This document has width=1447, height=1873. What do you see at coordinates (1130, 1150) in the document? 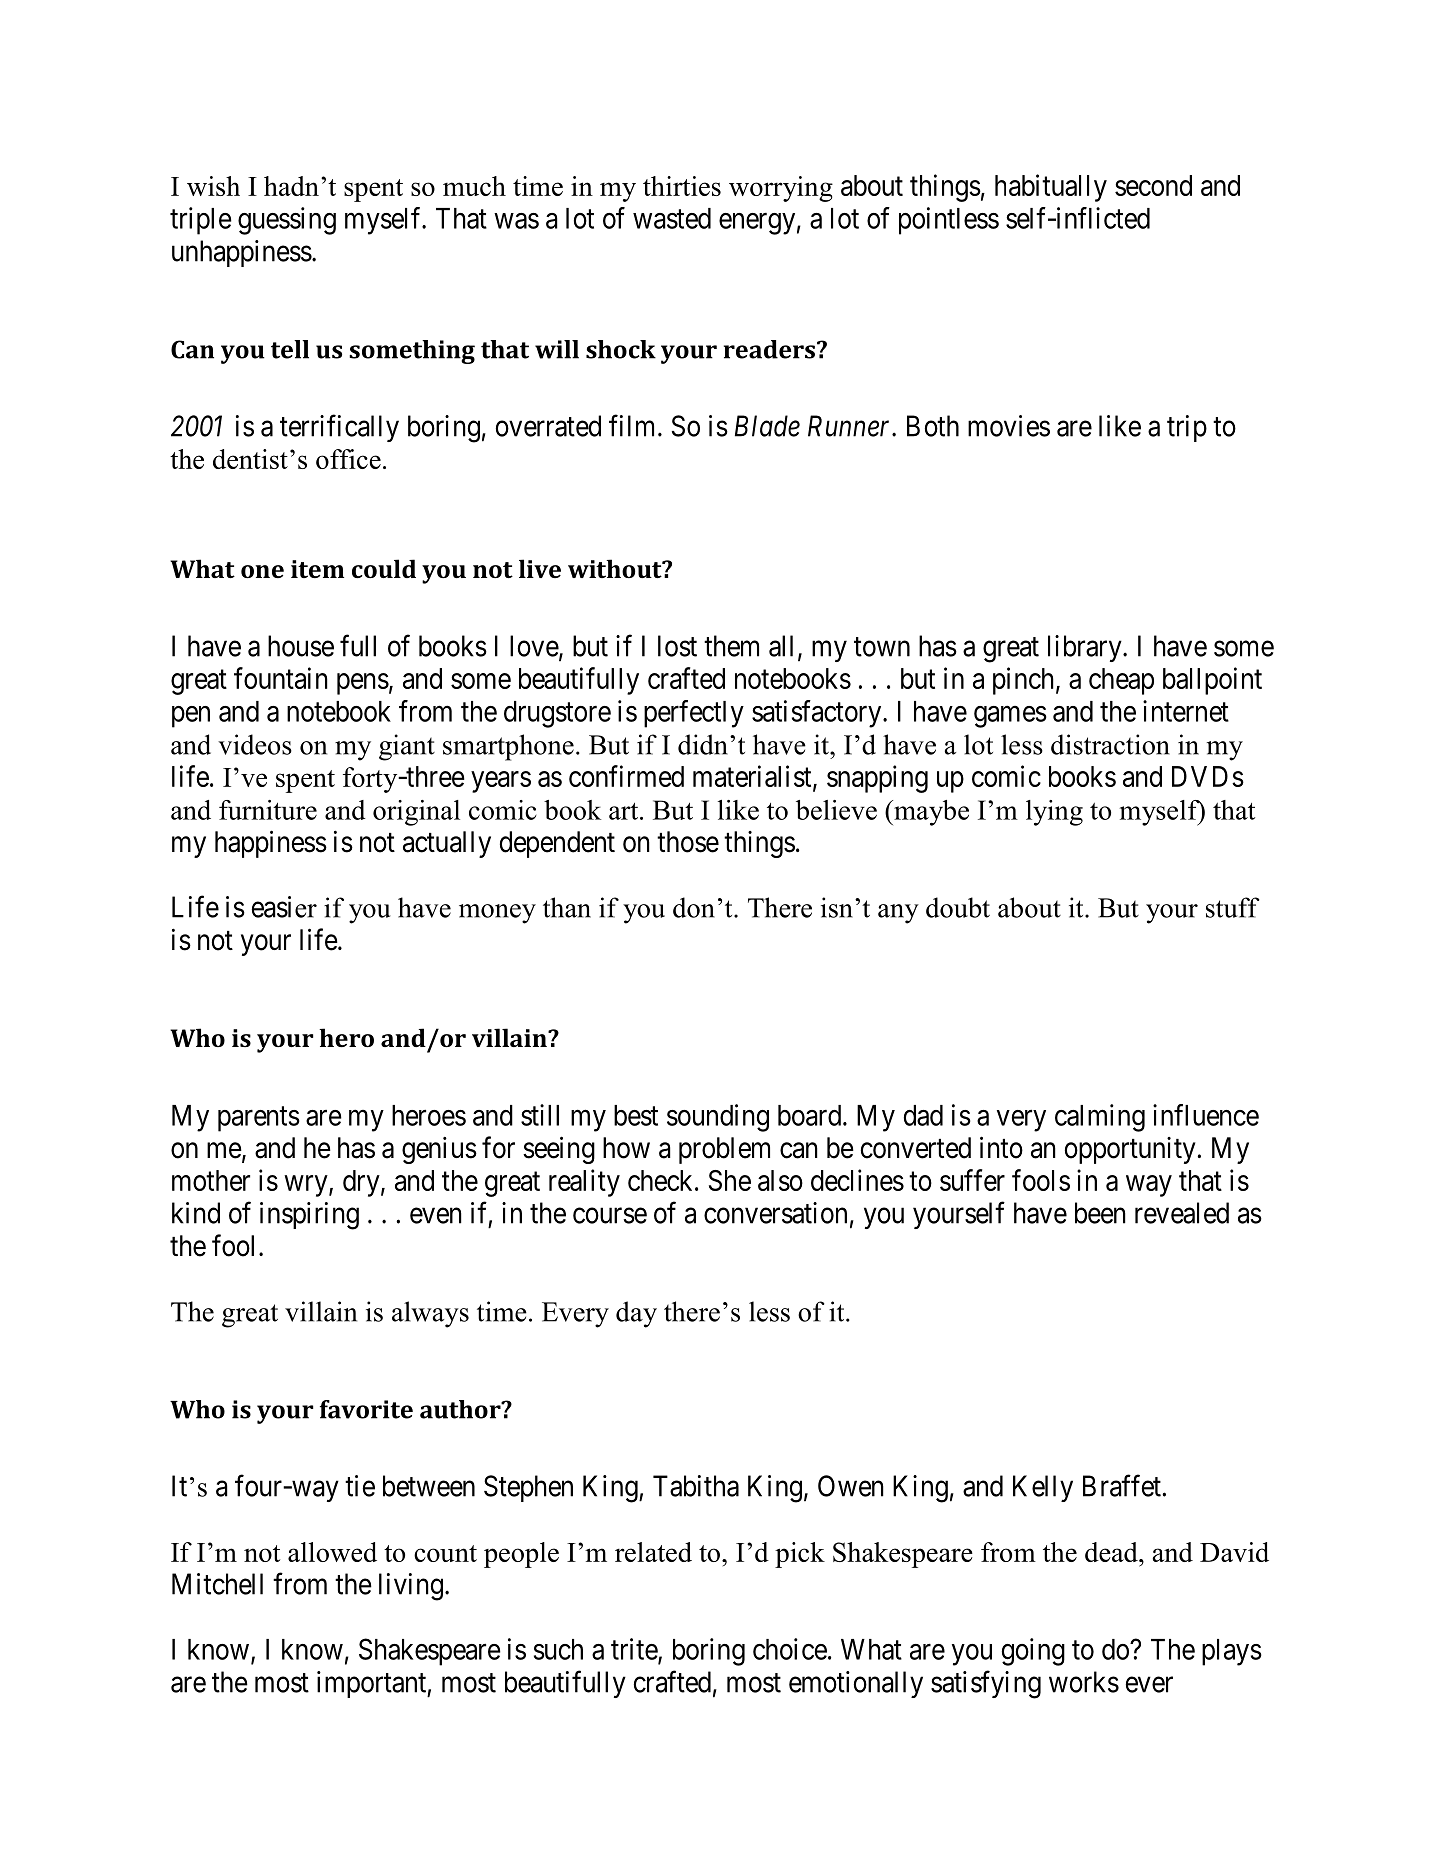
I see `opportunity` at bounding box center [1130, 1150].
